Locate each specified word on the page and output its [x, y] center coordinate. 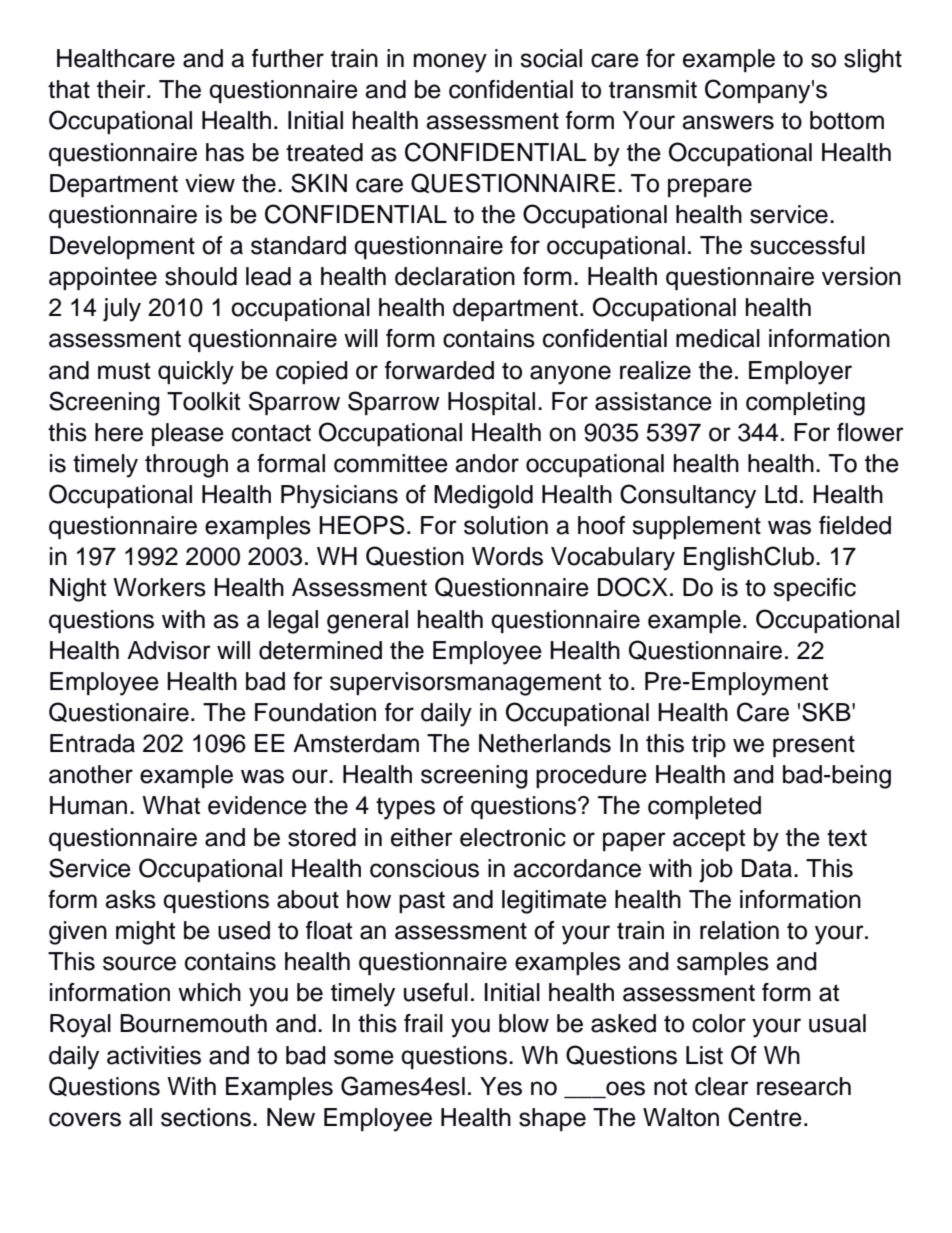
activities [154, 1055]
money [450, 63]
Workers [159, 587]
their [122, 89]
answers [728, 122]
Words [507, 556]
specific [814, 589]
